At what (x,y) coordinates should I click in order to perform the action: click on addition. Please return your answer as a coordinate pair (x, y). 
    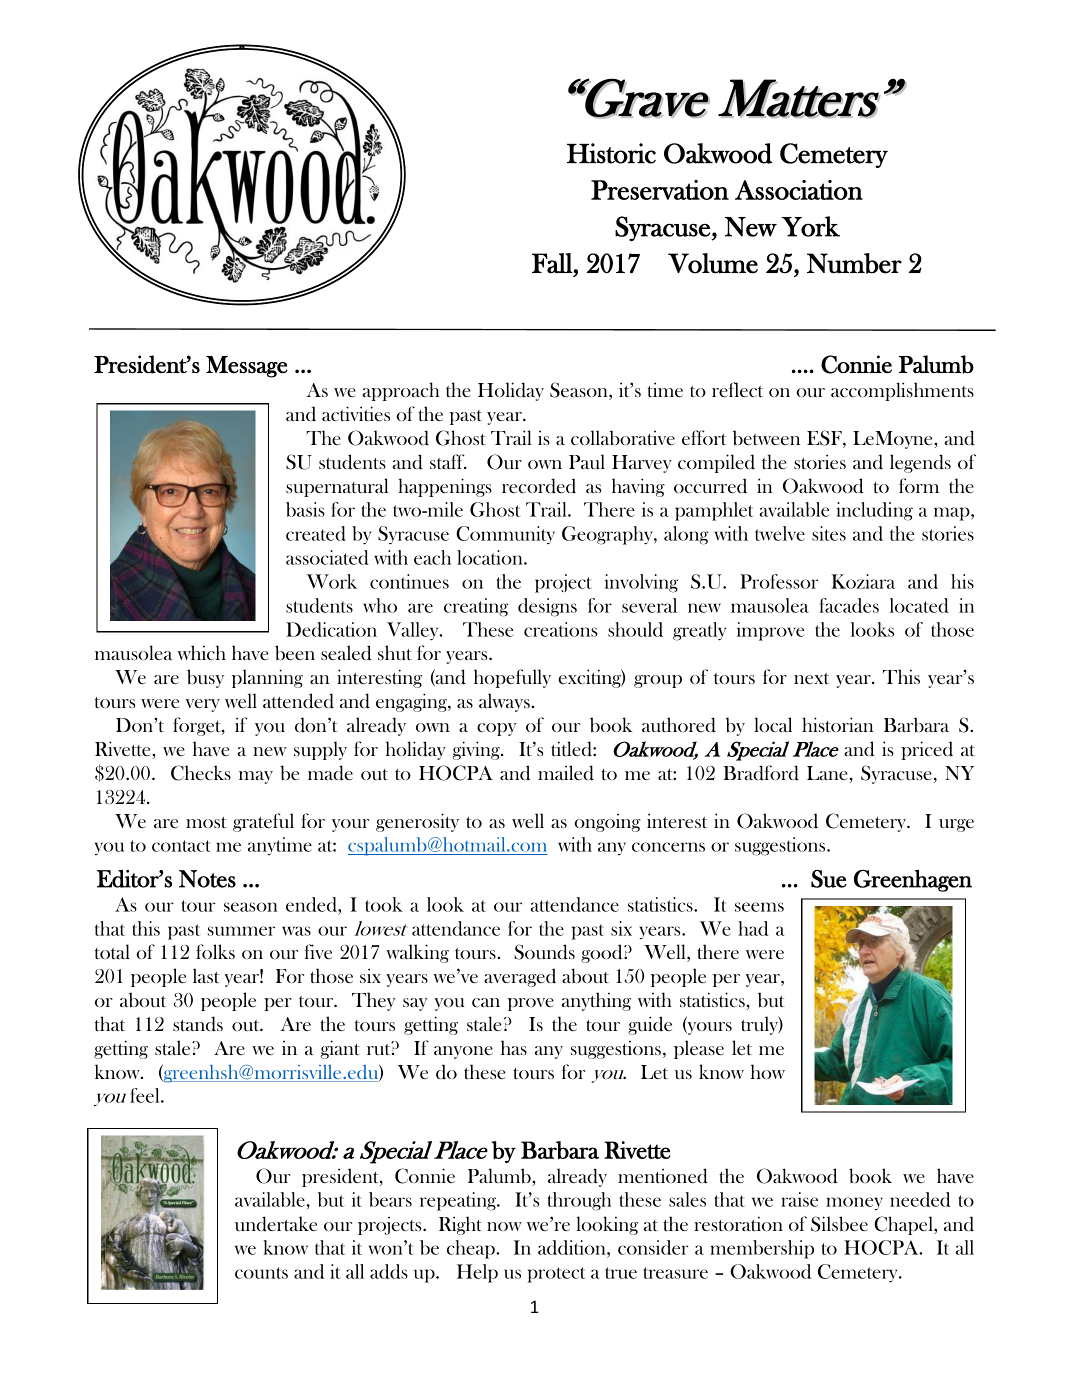
    Looking at the image, I should click on (573, 1249).
